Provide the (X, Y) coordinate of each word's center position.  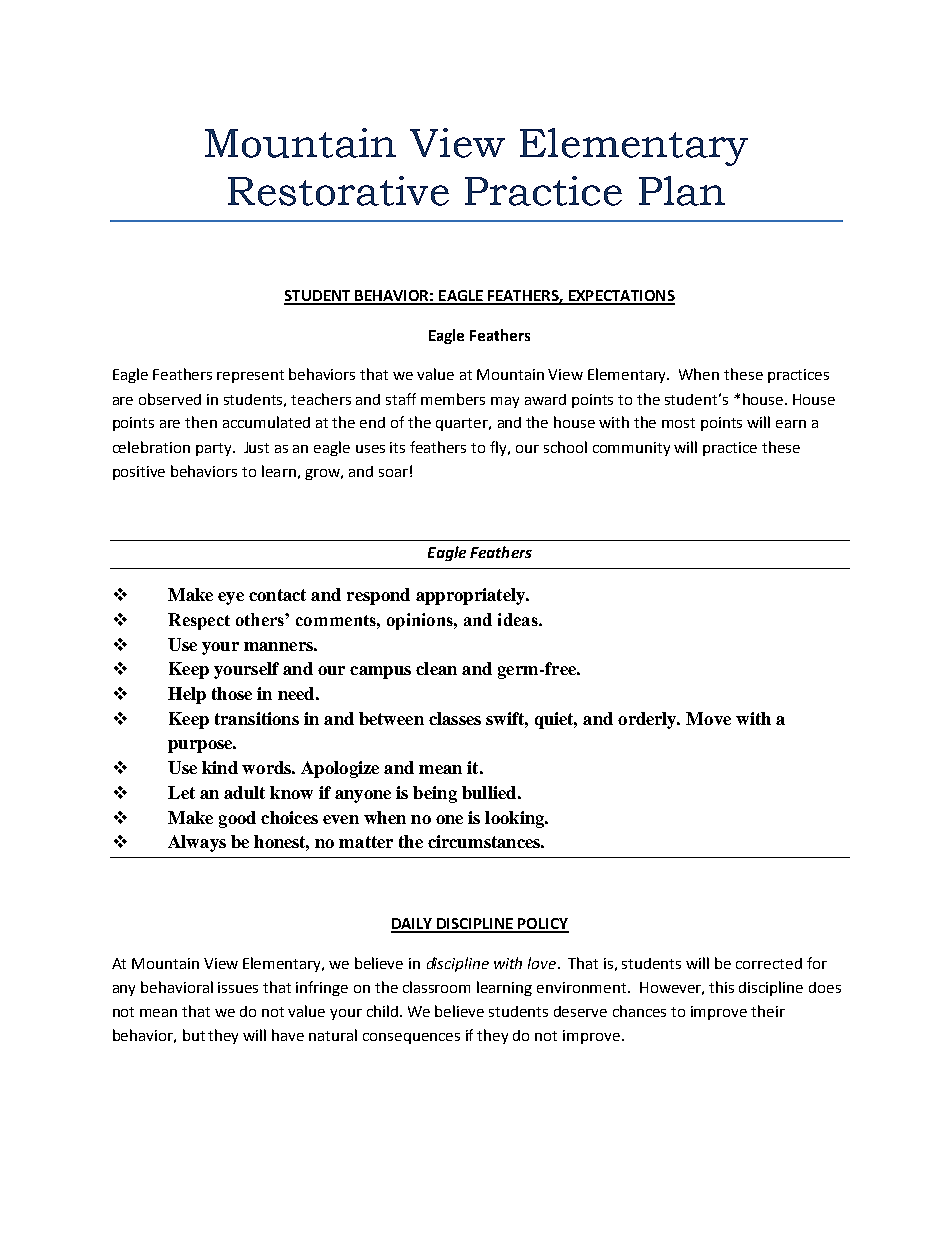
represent (250, 376)
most (678, 423)
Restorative (338, 191)
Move (708, 718)
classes (455, 718)
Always (197, 843)
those (232, 693)
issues (238, 987)
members (453, 399)
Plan (682, 191)
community (631, 449)
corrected (769, 963)
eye (231, 598)
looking (516, 819)
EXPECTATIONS (620, 297)
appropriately (471, 596)
